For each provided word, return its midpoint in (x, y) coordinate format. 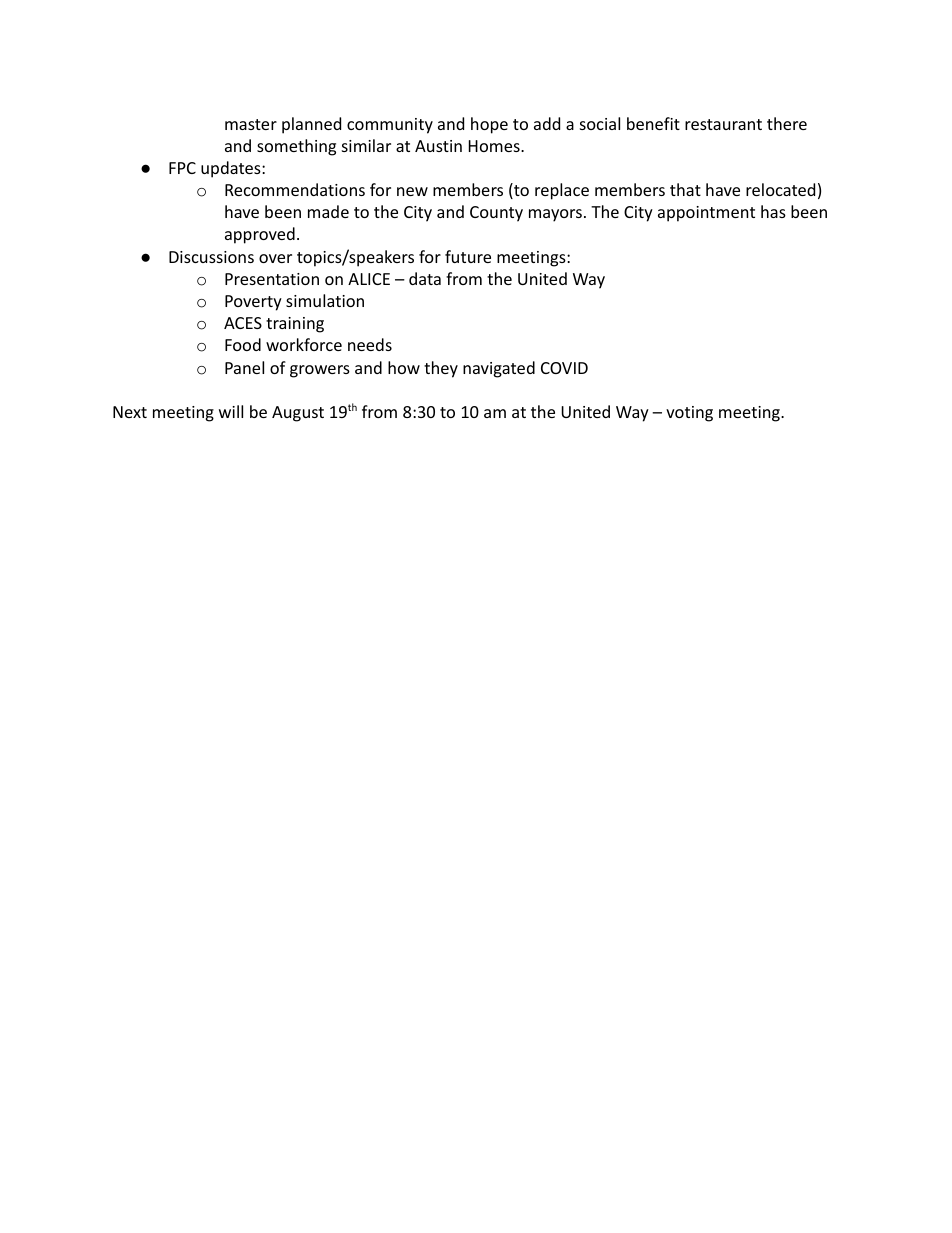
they (441, 369)
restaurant (723, 124)
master (251, 124)
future (468, 256)
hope (489, 125)
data (425, 278)
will (231, 411)
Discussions (211, 257)
